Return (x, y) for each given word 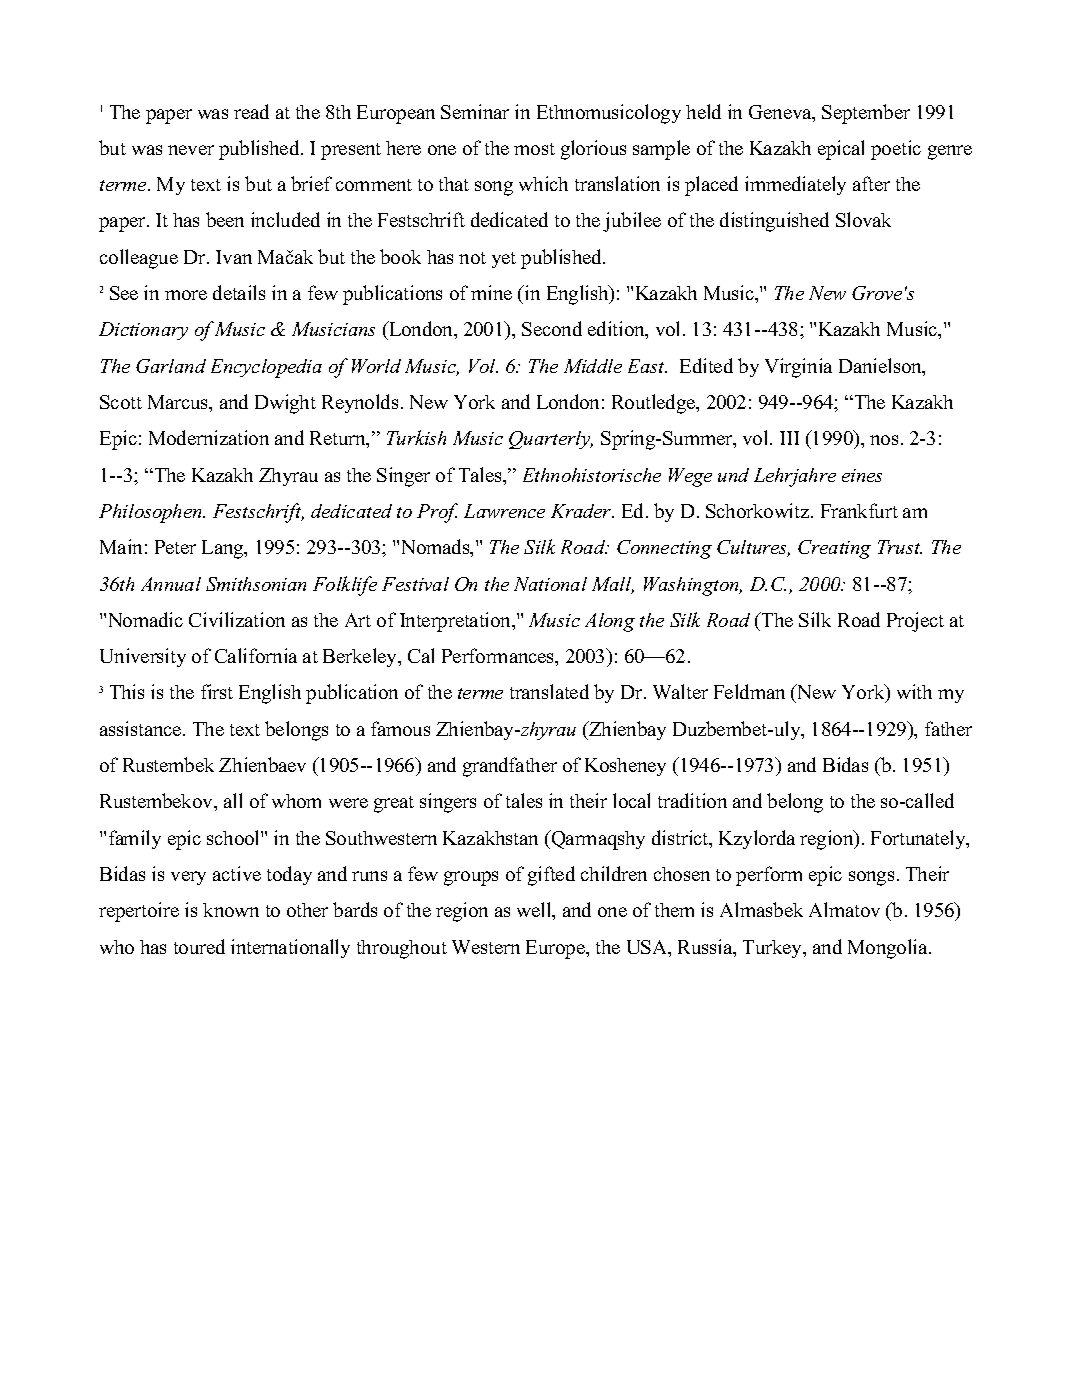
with (914, 691)
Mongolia (889, 949)
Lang (224, 549)
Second (552, 328)
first (217, 691)
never (191, 150)
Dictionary (143, 331)
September (866, 114)
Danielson (881, 367)
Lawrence (504, 511)
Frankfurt (859, 510)
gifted (551, 876)
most (534, 149)
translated (549, 691)
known (231, 910)
